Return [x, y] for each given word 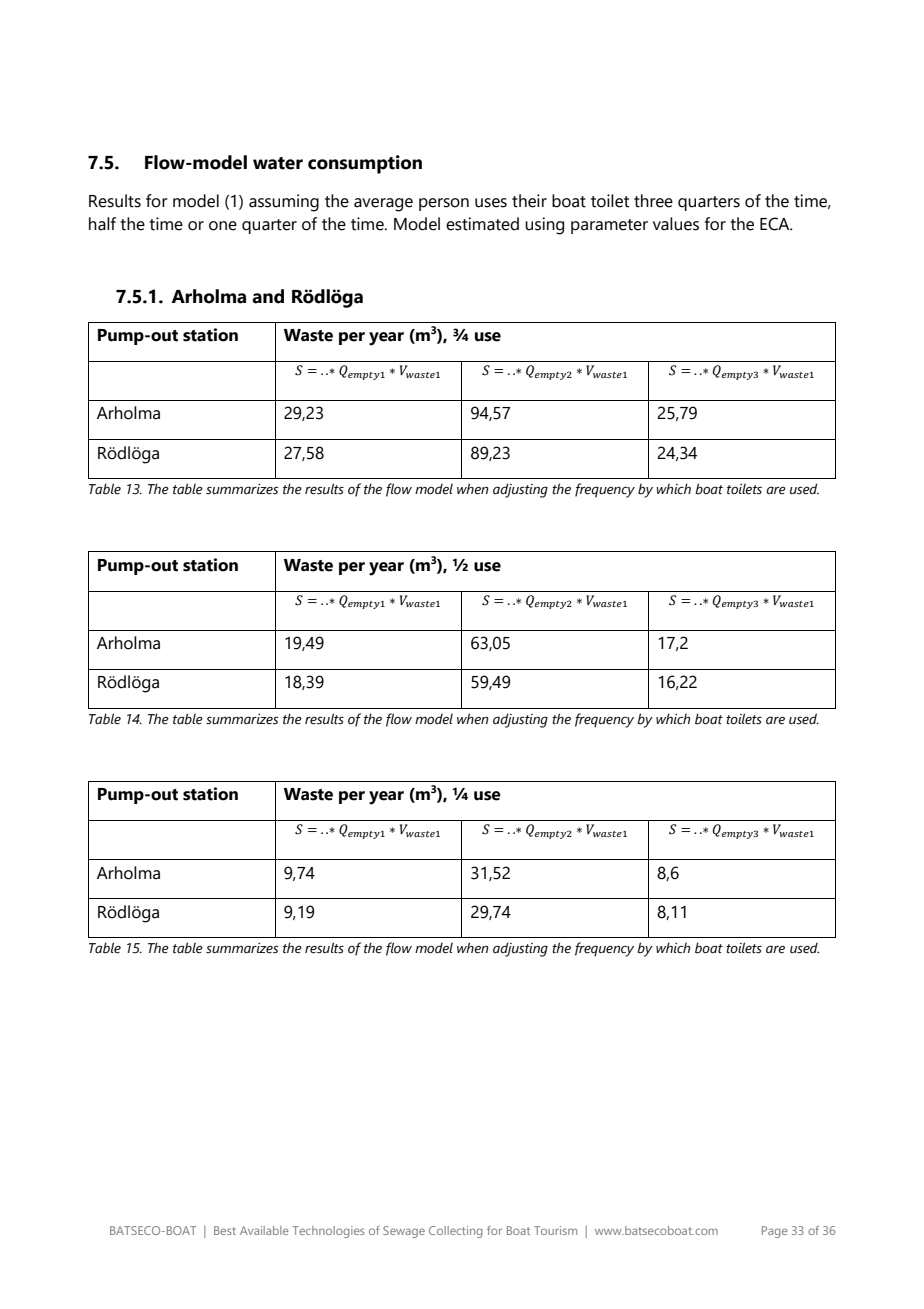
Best [225, 1230]
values [676, 224]
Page [775, 1232]
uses [491, 203]
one [223, 226]
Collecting [456, 1232]
